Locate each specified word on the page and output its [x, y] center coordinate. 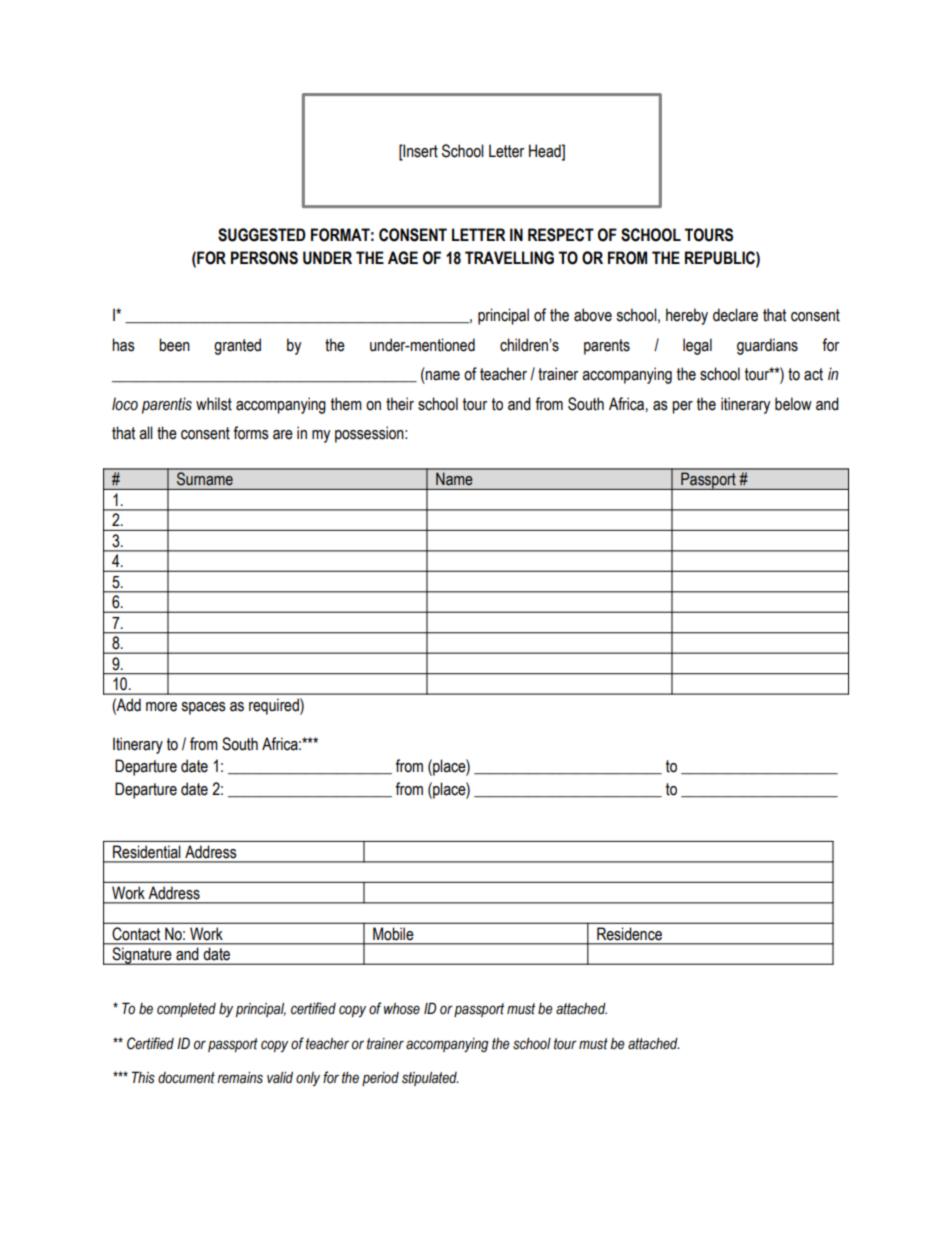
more [161, 707]
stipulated [430, 1079]
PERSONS [264, 258]
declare [735, 315]
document [186, 1078]
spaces [204, 708]
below [793, 404]
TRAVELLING [509, 258]
